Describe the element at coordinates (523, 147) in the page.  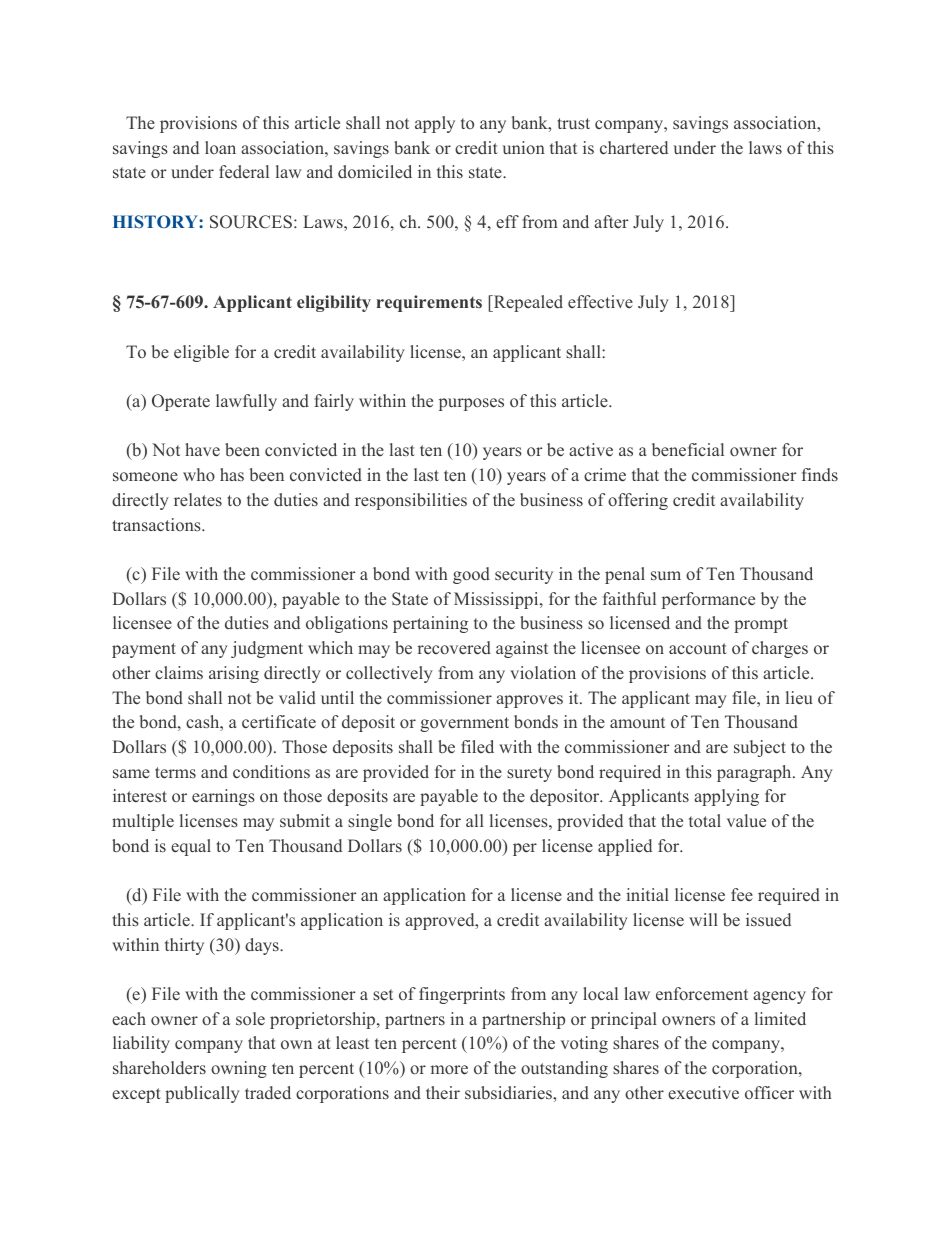
I see `union` at that location.
